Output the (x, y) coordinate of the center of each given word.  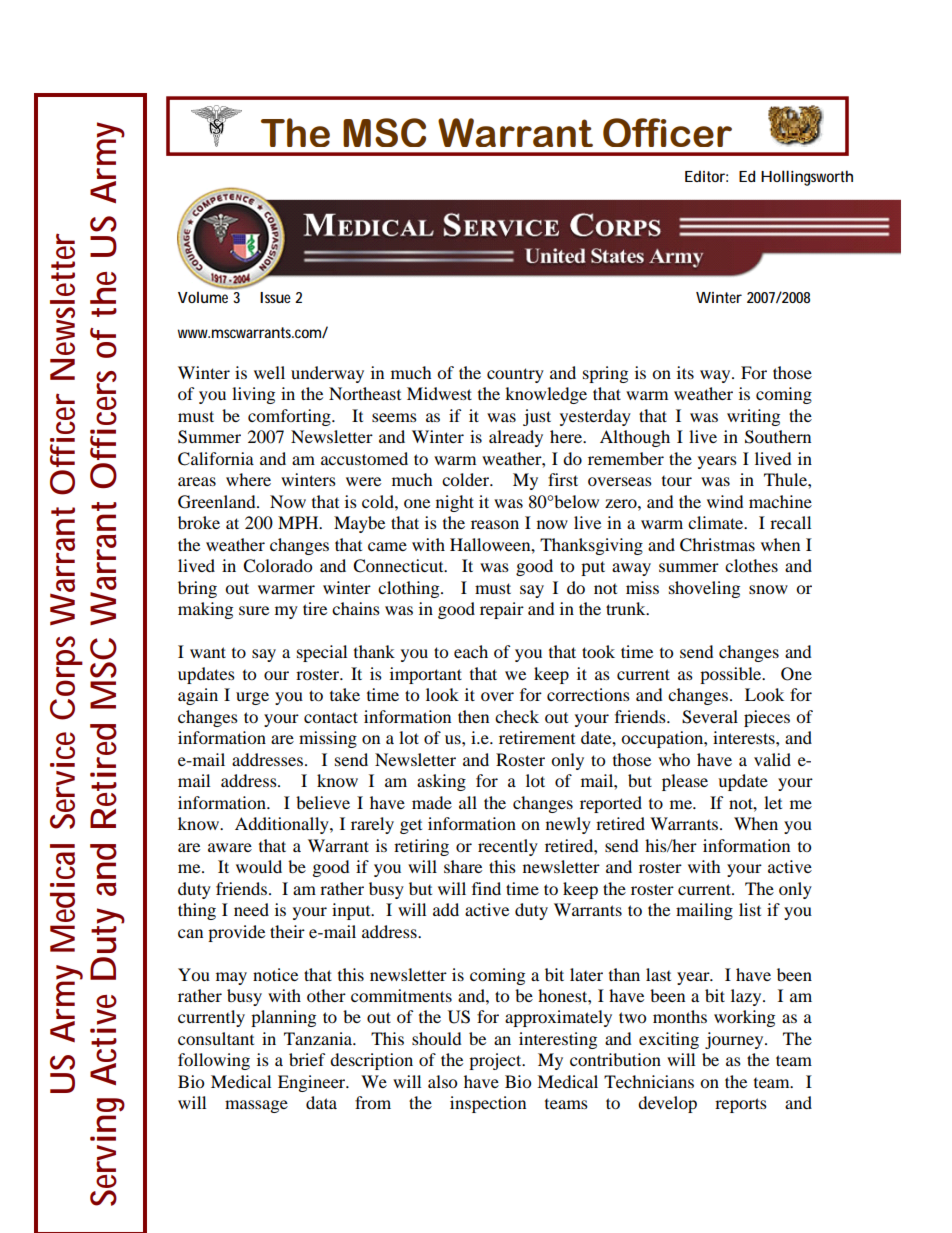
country (515, 375)
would (259, 866)
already (516, 438)
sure (254, 610)
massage (256, 1106)
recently (508, 847)
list (750, 909)
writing (753, 417)
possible (732, 675)
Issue (275, 297)
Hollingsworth (807, 178)
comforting (290, 417)
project (496, 1061)
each (471, 651)
